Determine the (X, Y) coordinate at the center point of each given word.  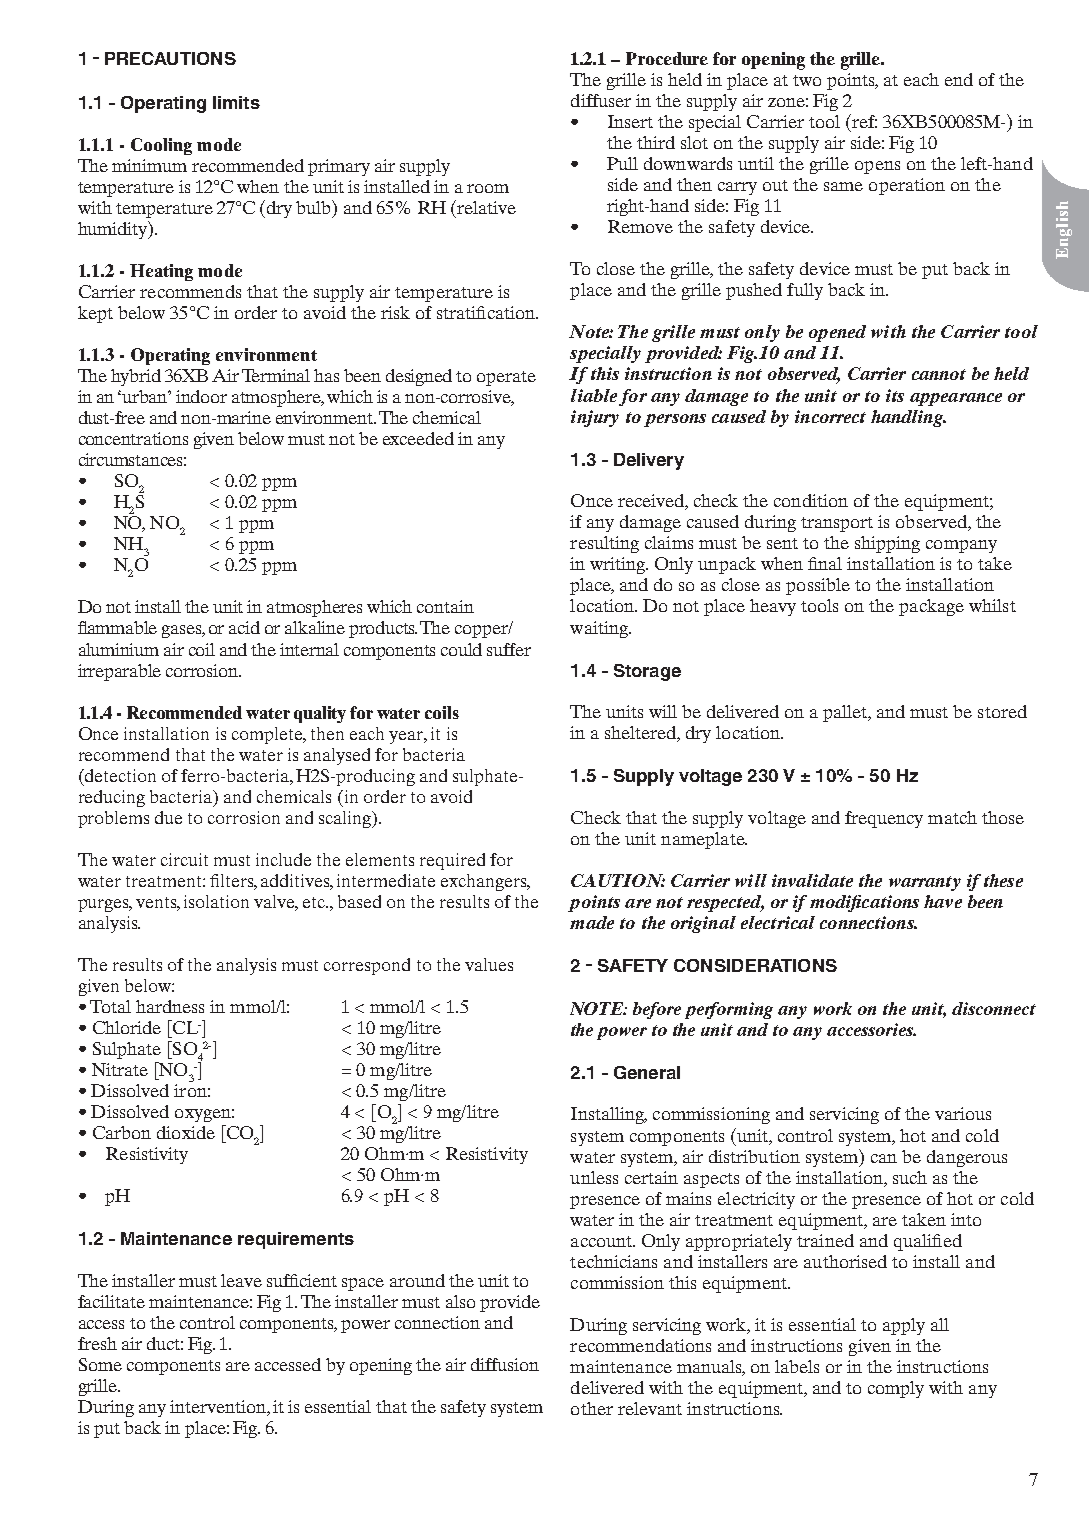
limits (236, 102)
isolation (216, 901)
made (592, 922)
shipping (887, 544)
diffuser (601, 100)
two (807, 80)
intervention (219, 1408)
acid (244, 627)
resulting (604, 544)
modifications (864, 903)
